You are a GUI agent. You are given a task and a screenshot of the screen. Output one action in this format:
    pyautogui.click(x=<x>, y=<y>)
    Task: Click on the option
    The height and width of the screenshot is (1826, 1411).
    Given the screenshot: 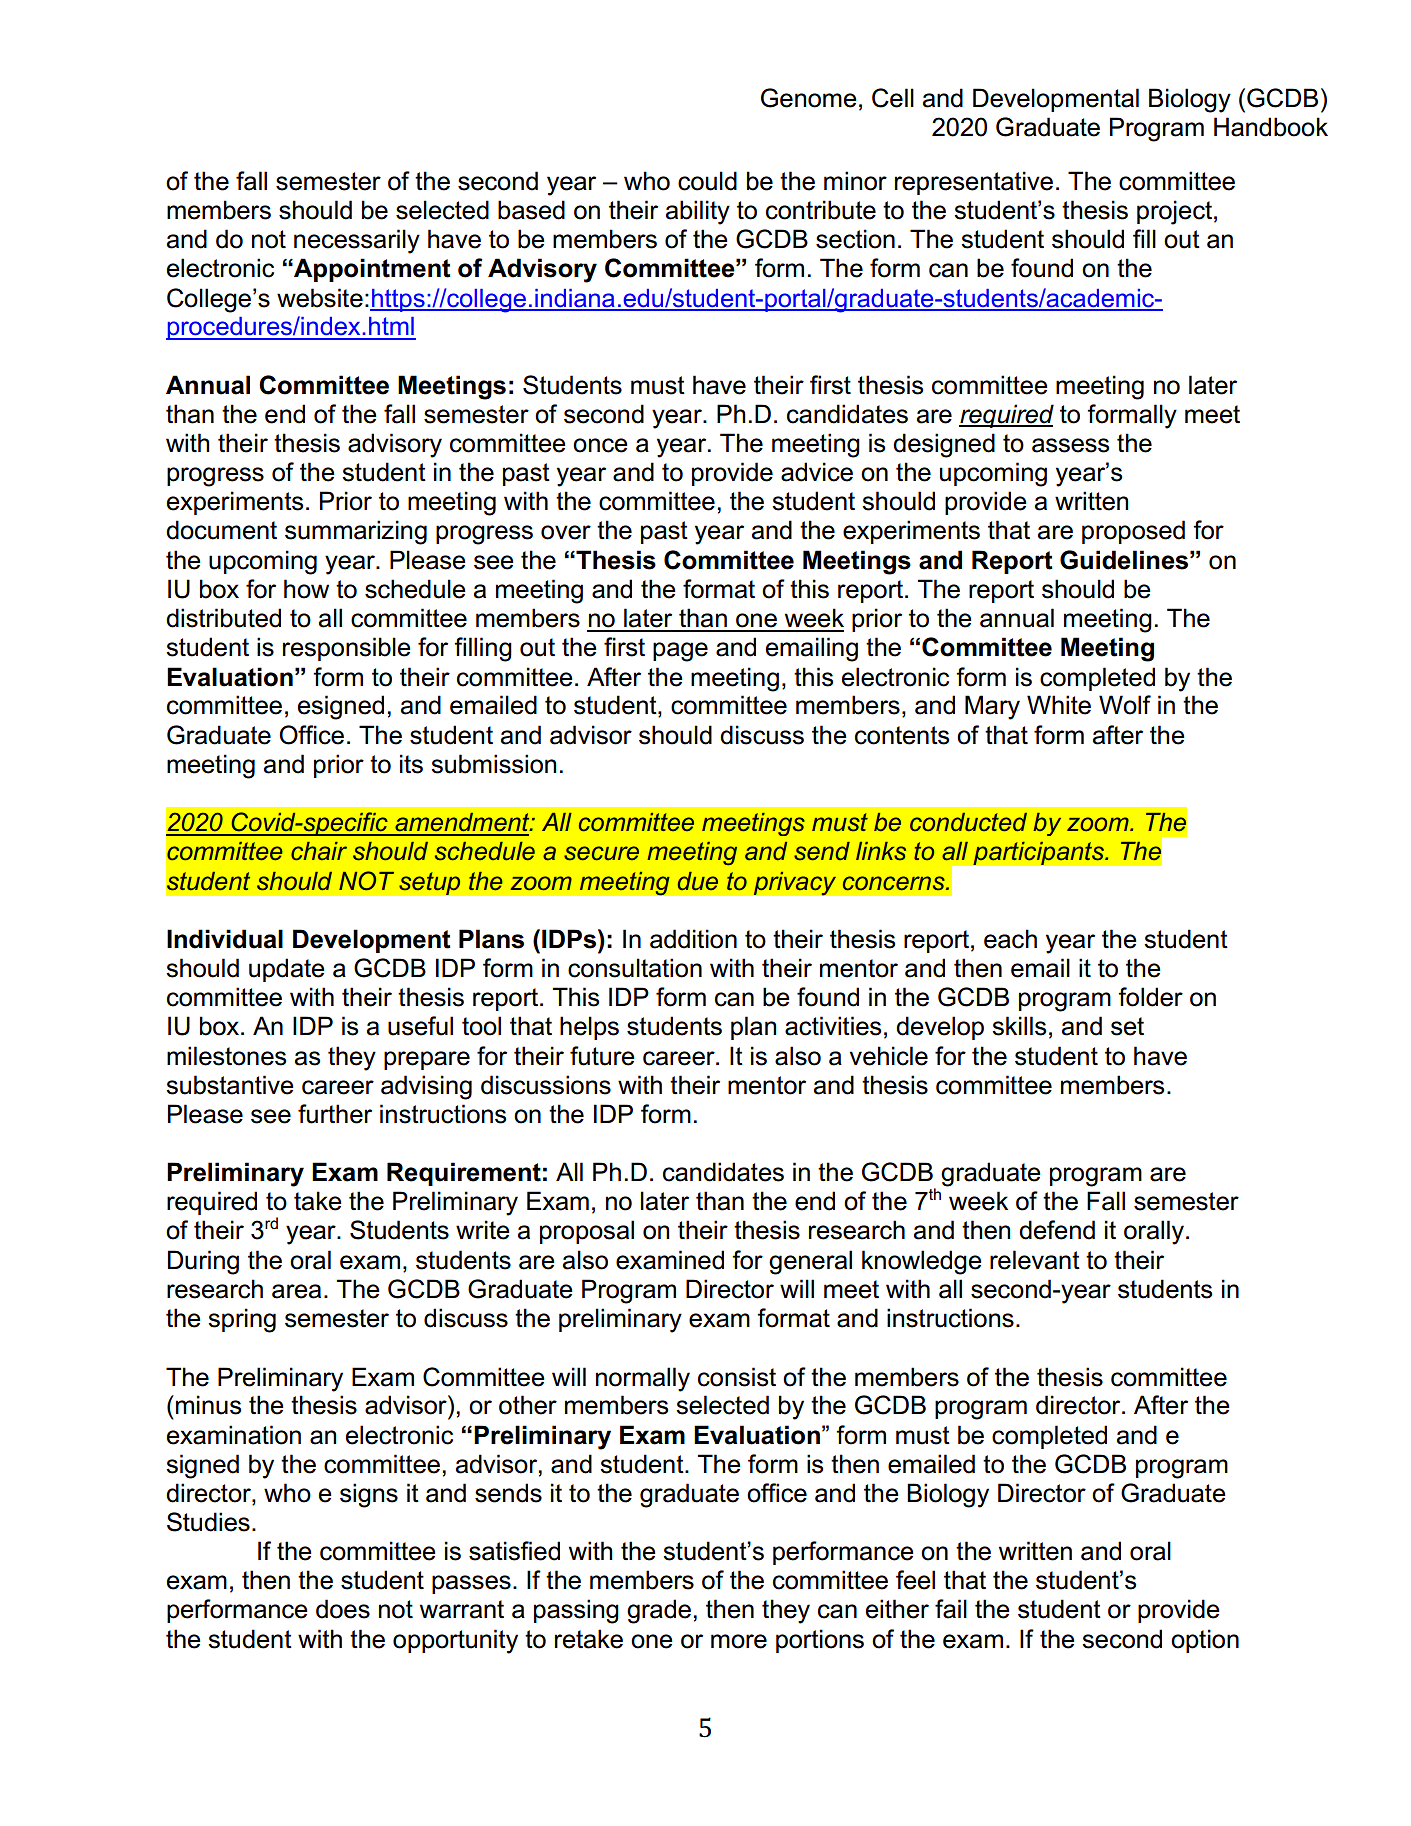 What is the action you would take?
    pyautogui.click(x=1205, y=1641)
